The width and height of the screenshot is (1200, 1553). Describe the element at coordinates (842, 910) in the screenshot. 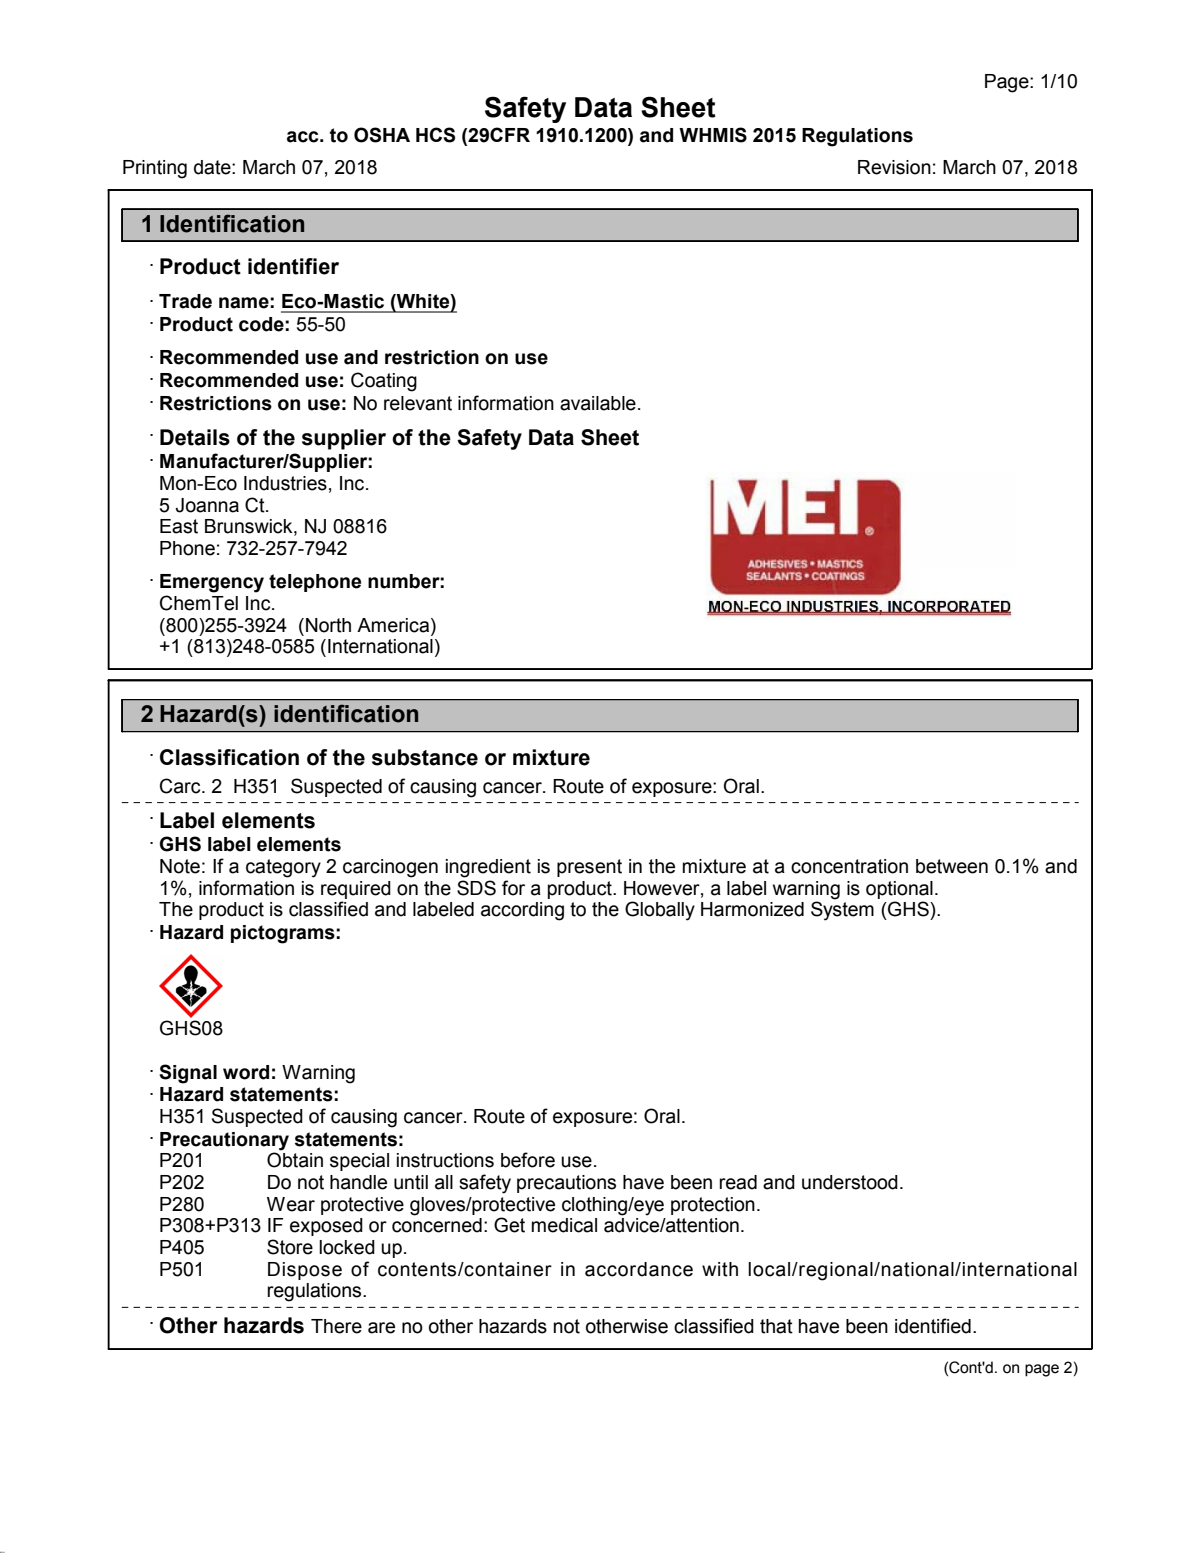

I see `System` at that location.
